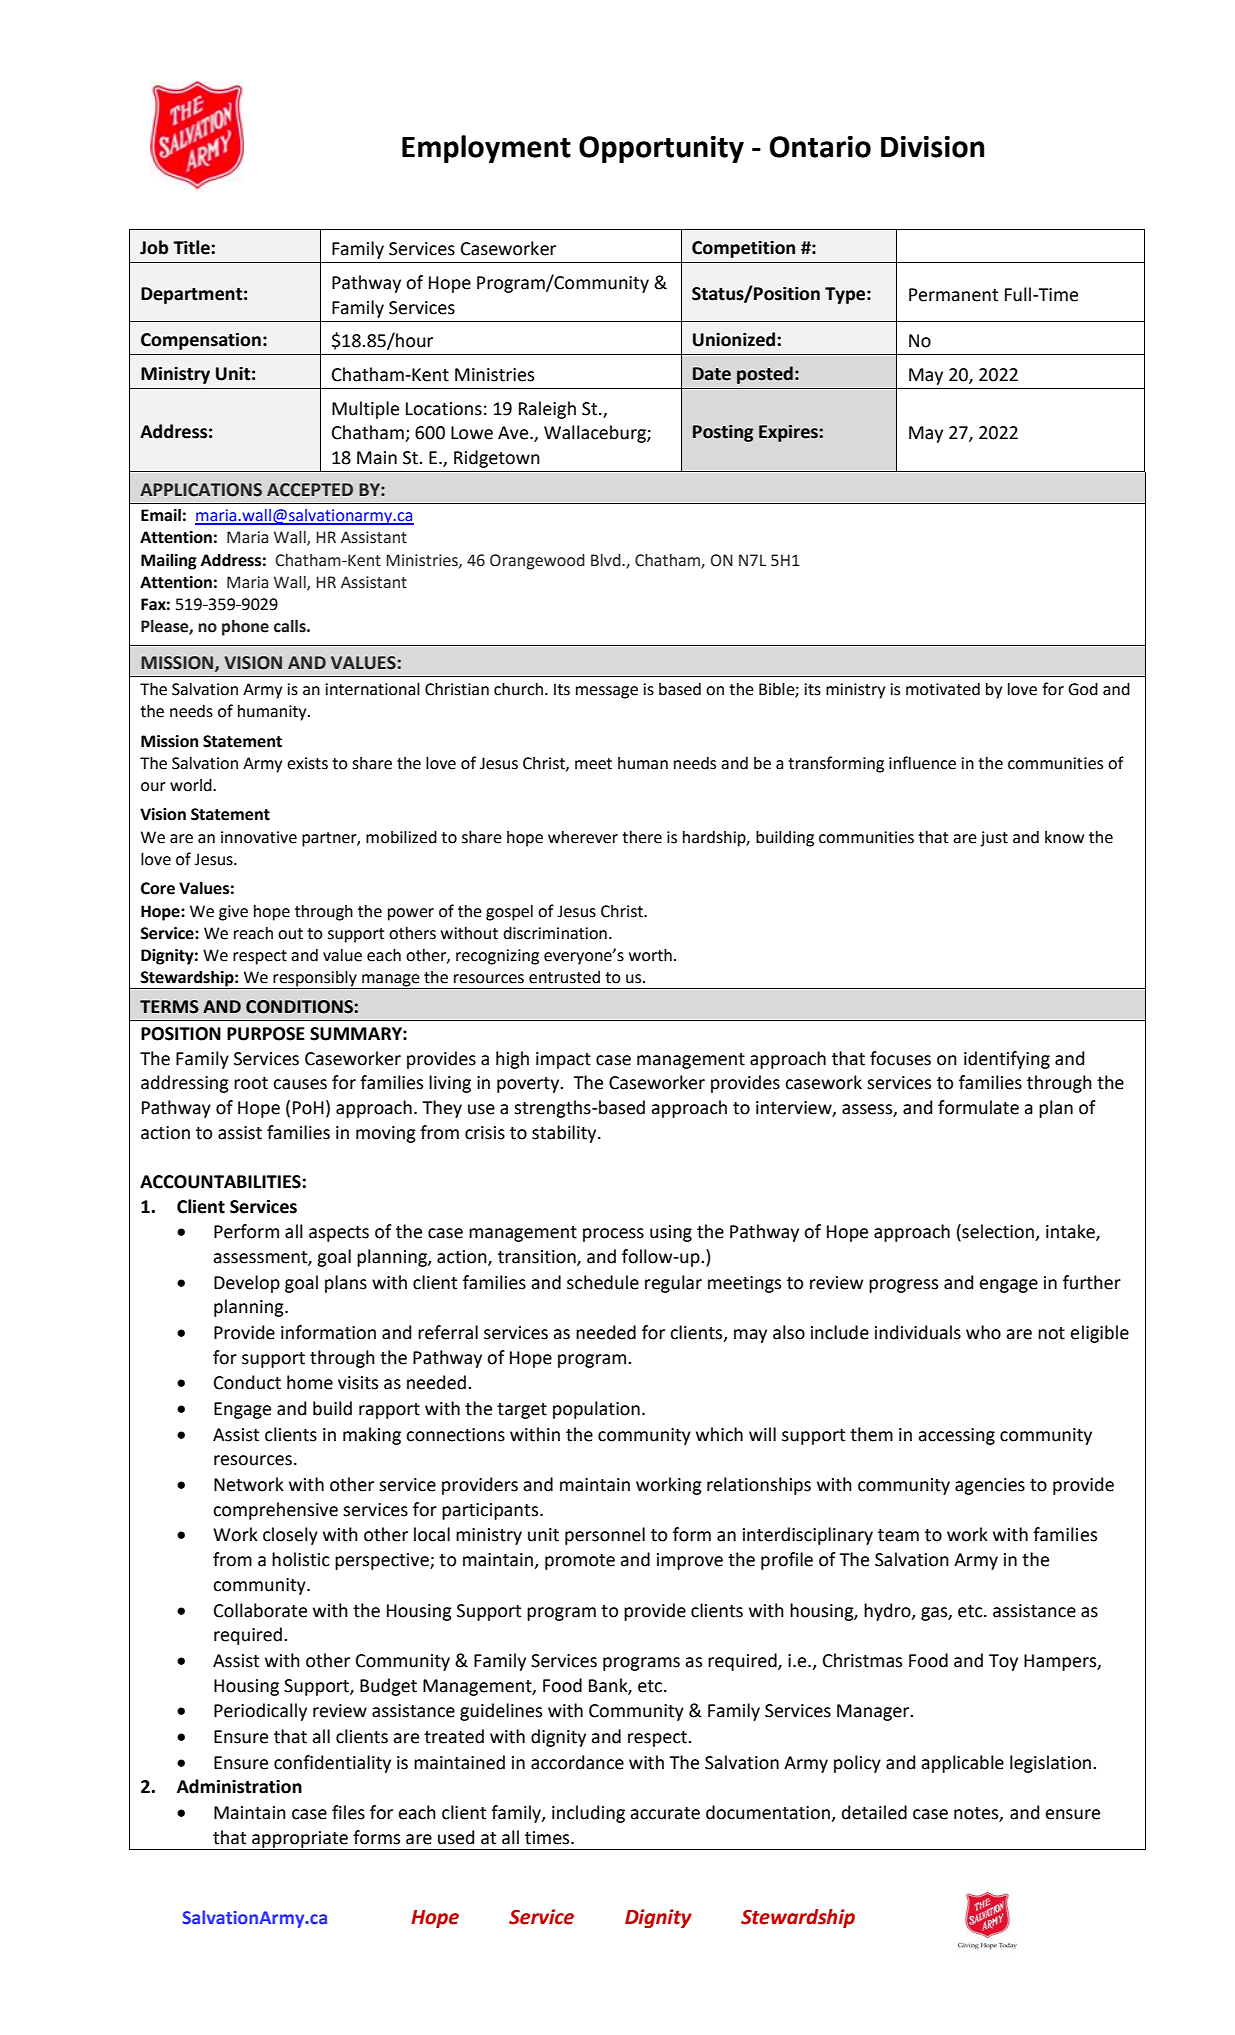 This image has height=2035, width=1235. Describe the element at coordinates (743, 249) in the image. I see `Competition` at that location.
